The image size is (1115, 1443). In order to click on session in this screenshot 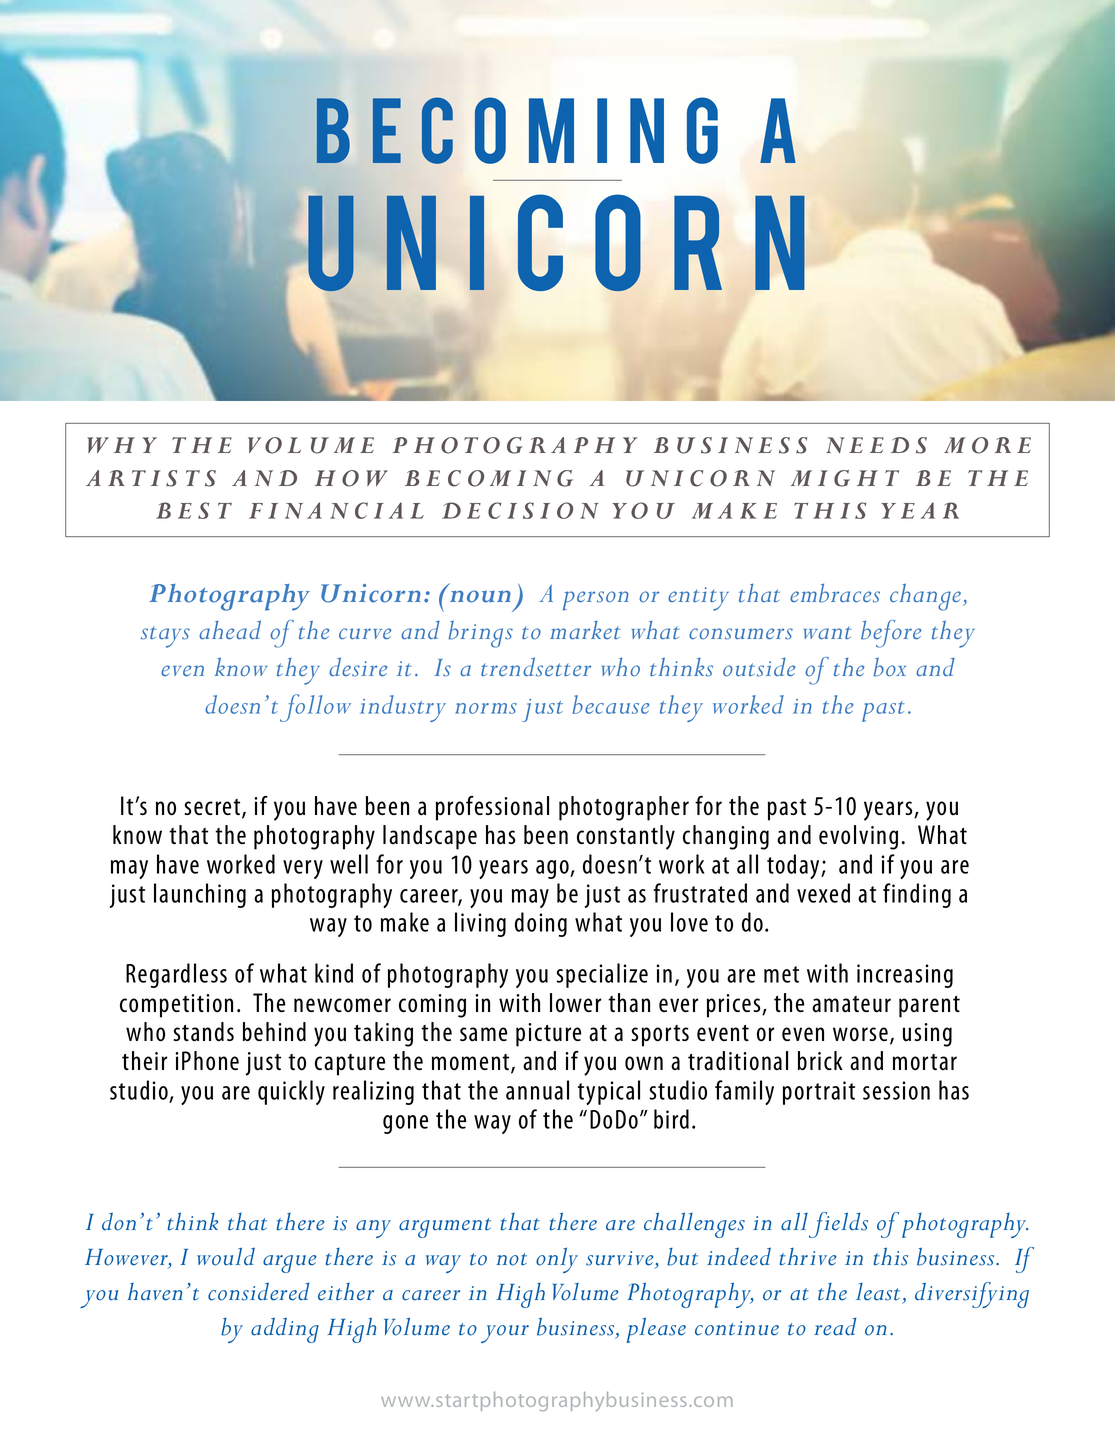, I will do `click(896, 1090)`.
